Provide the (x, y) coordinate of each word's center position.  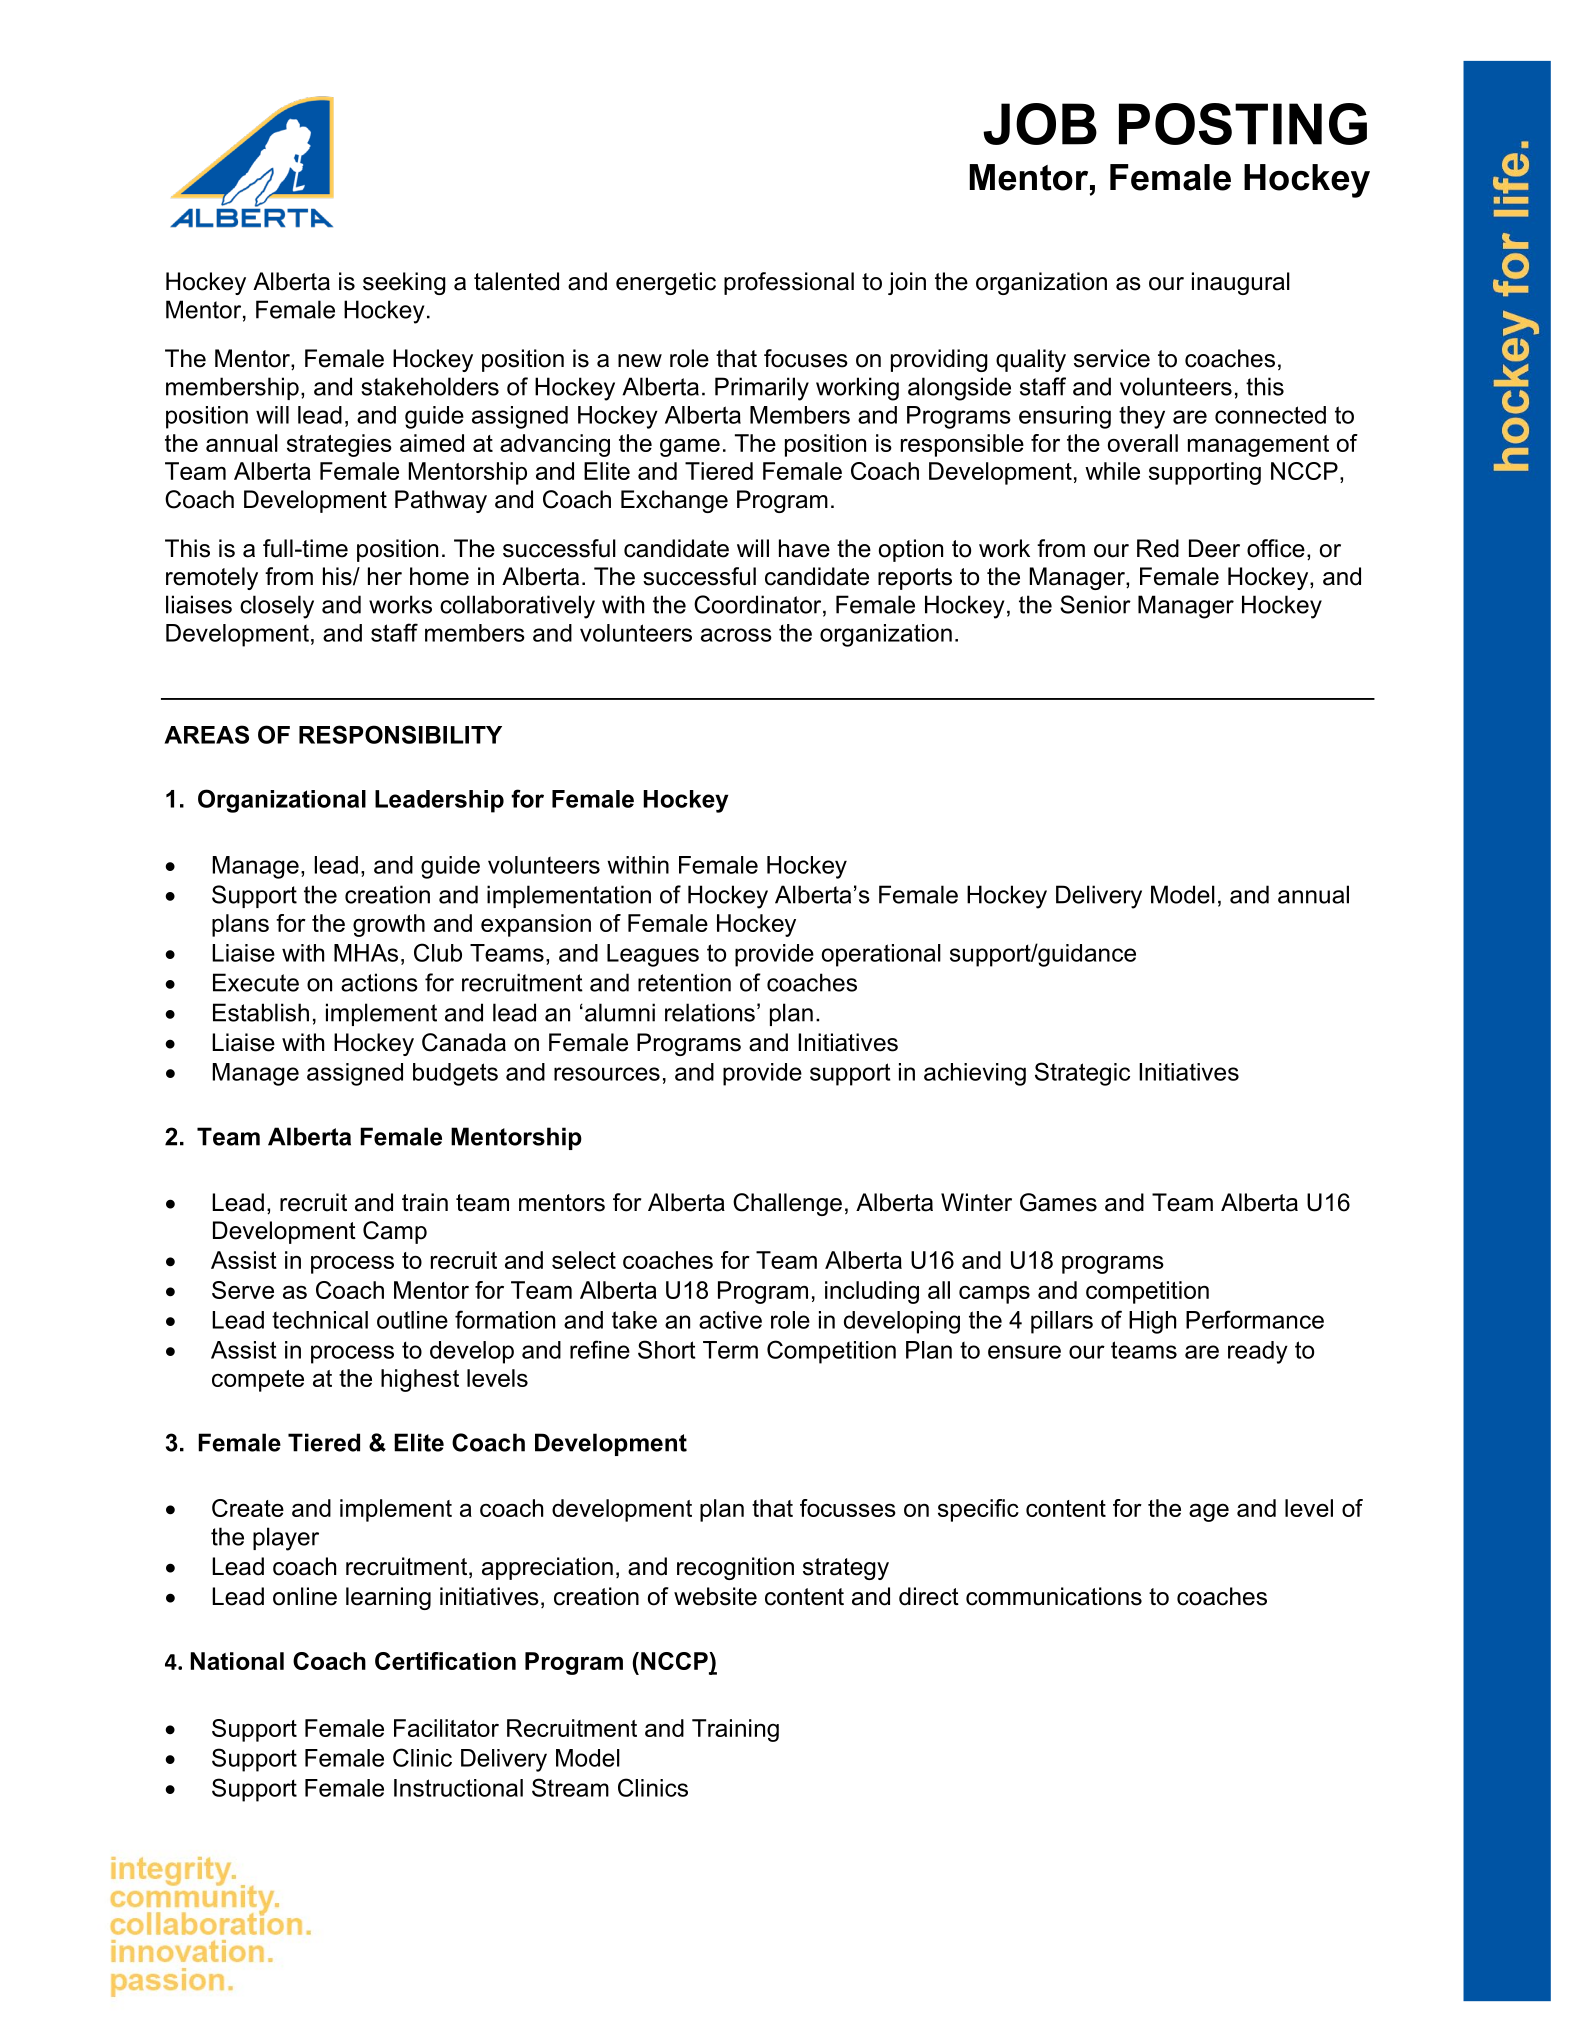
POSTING (1243, 124)
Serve (243, 1290)
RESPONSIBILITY (400, 734)
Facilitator (446, 1728)
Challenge (787, 1204)
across (736, 635)
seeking (404, 283)
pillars (1062, 1322)
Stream (570, 1787)
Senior (1095, 604)
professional (789, 283)
